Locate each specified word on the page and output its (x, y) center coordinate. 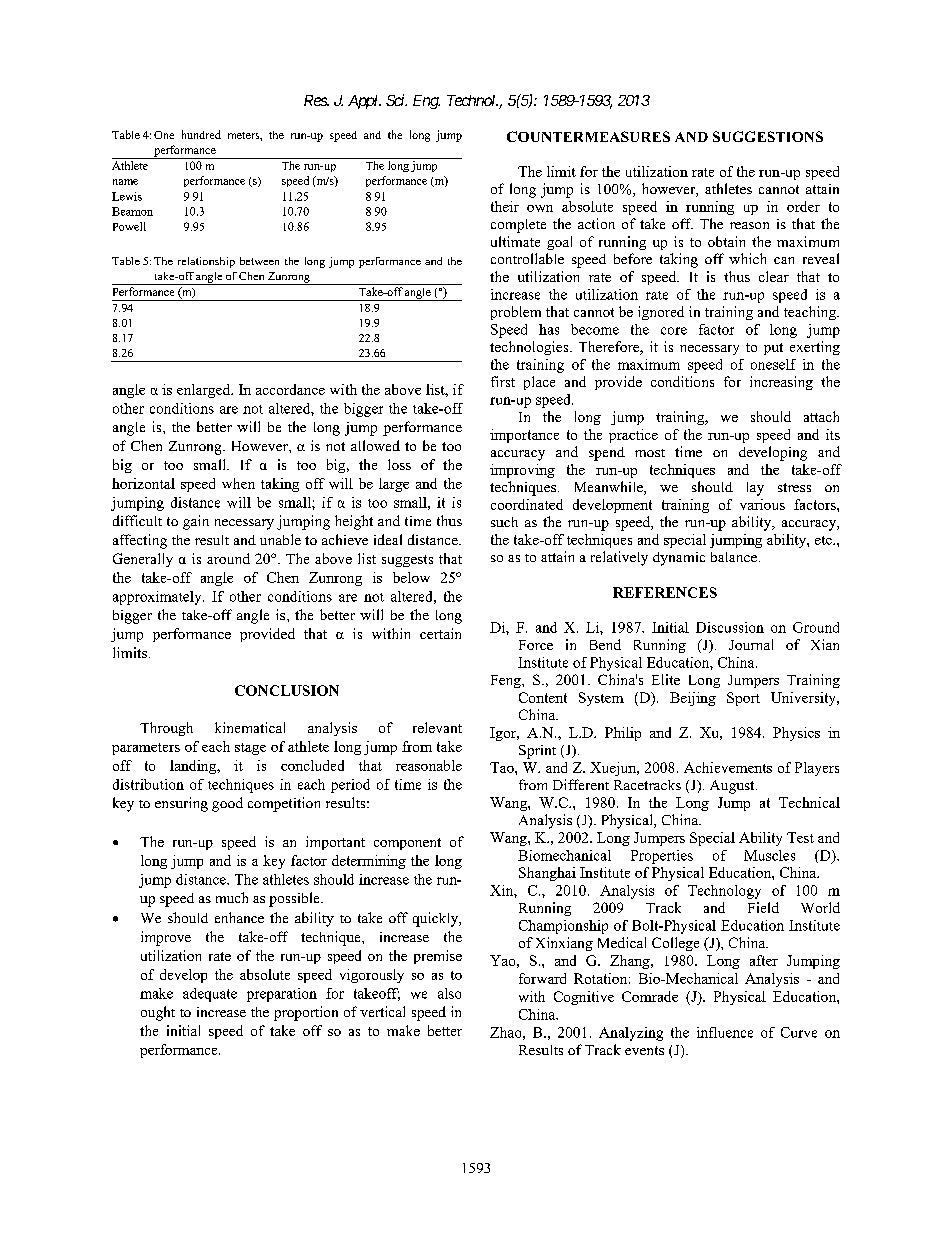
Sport (743, 699)
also (449, 993)
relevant (437, 727)
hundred (201, 134)
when (238, 483)
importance (524, 436)
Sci (396, 100)
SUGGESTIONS (768, 136)
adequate (210, 995)
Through (166, 729)
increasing (781, 383)
